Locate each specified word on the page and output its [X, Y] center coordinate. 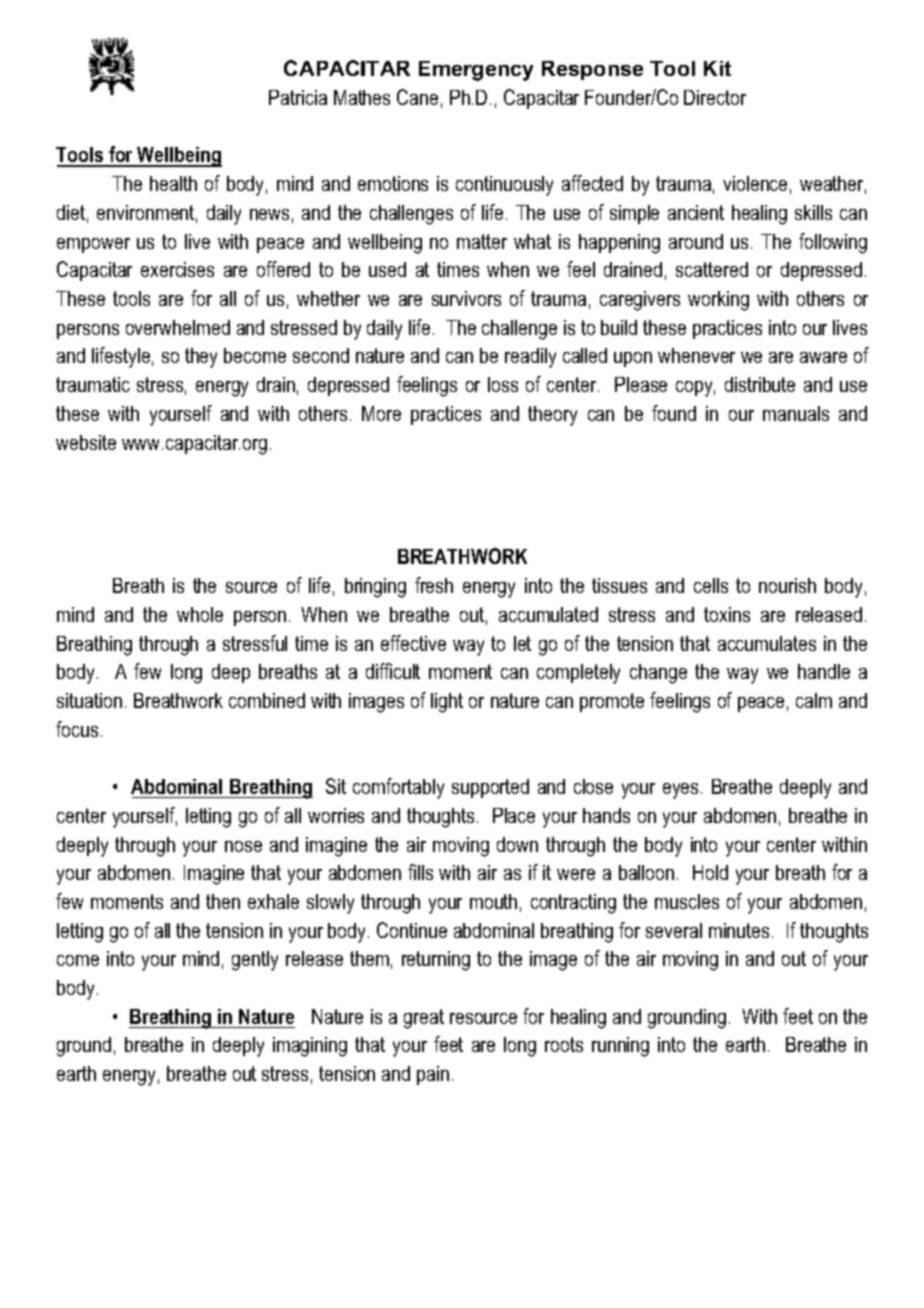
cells [711, 585]
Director [715, 97]
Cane [417, 97]
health [173, 183]
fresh [434, 585]
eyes [680, 791]
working [718, 301]
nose [243, 846]
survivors [466, 298]
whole [200, 614]
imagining [310, 1047]
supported [490, 788]
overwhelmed [178, 327]
